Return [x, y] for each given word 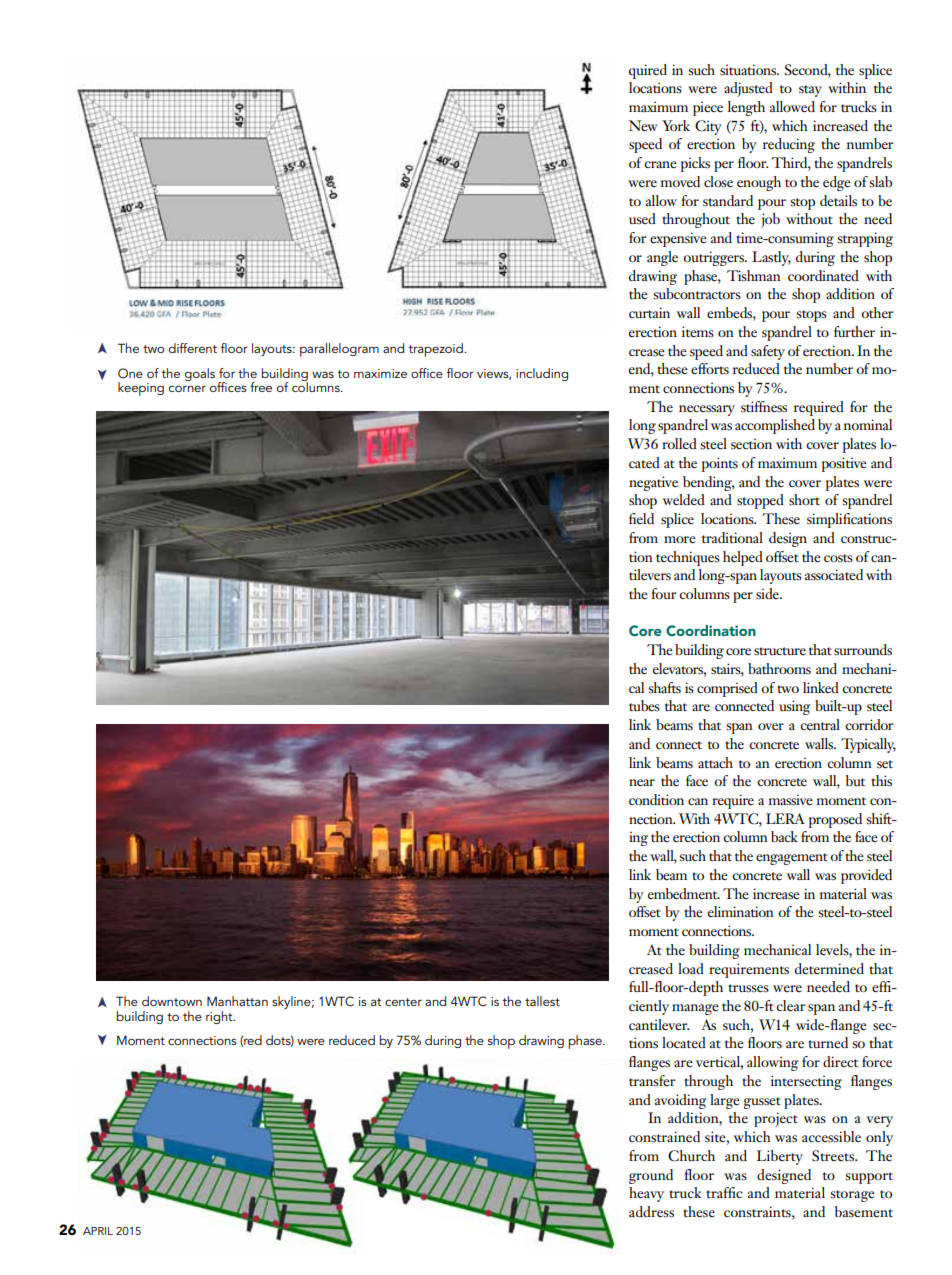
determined [829, 969]
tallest [542, 1001]
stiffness [764, 407]
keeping [141, 389]
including [542, 374]
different [192, 348]
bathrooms [779, 668]
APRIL [98, 1231]
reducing [789, 145]
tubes [644, 706]
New [643, 126]
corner [187, 388]
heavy [646, 1194]
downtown [172, 1001]
